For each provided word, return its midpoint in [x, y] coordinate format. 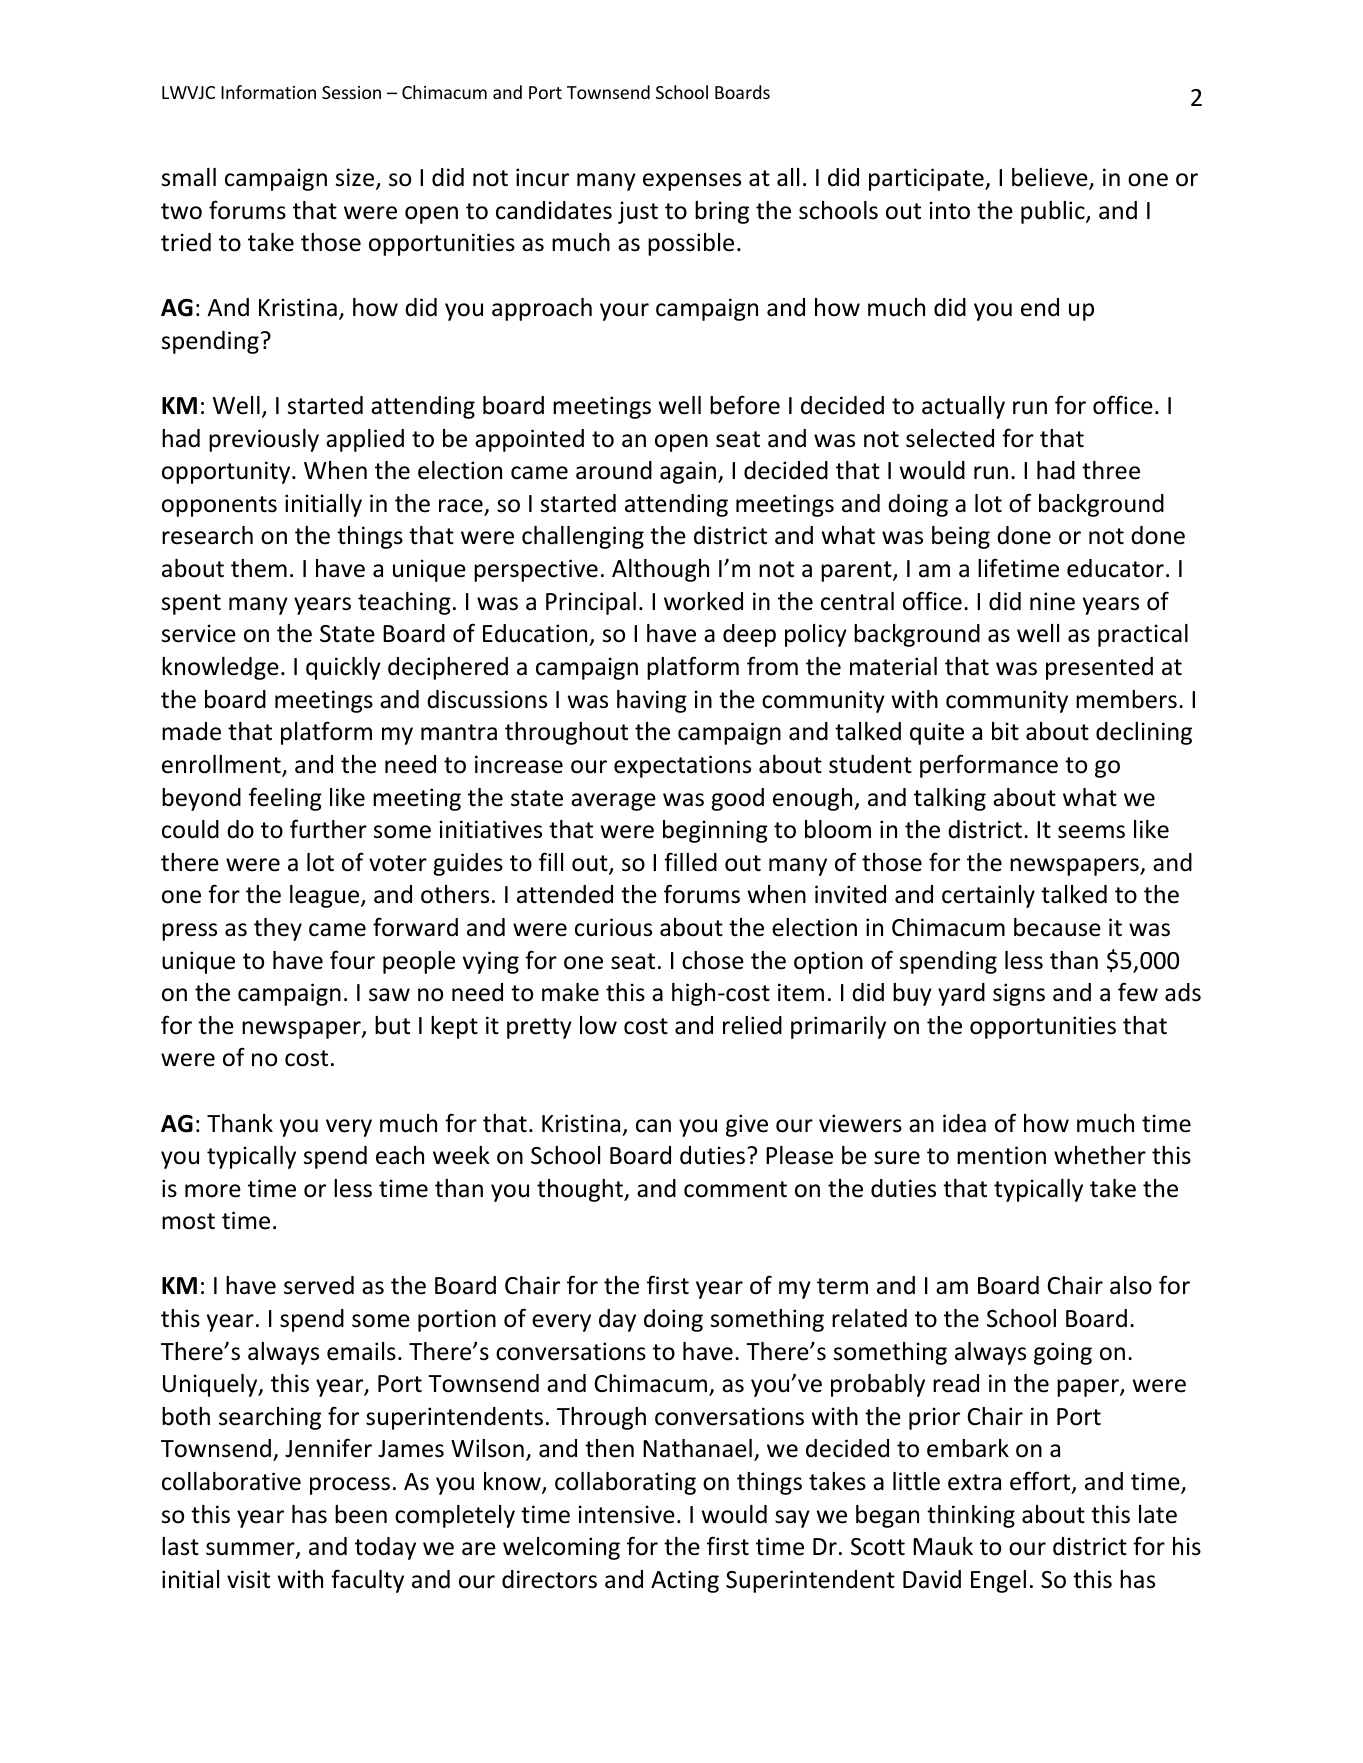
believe [1051, 178]
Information [268, 92]
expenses [692, 182]
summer [251, 1550]
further [328, 829]
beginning [715, 831]
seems [1091, 832]
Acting [685, 1581]
